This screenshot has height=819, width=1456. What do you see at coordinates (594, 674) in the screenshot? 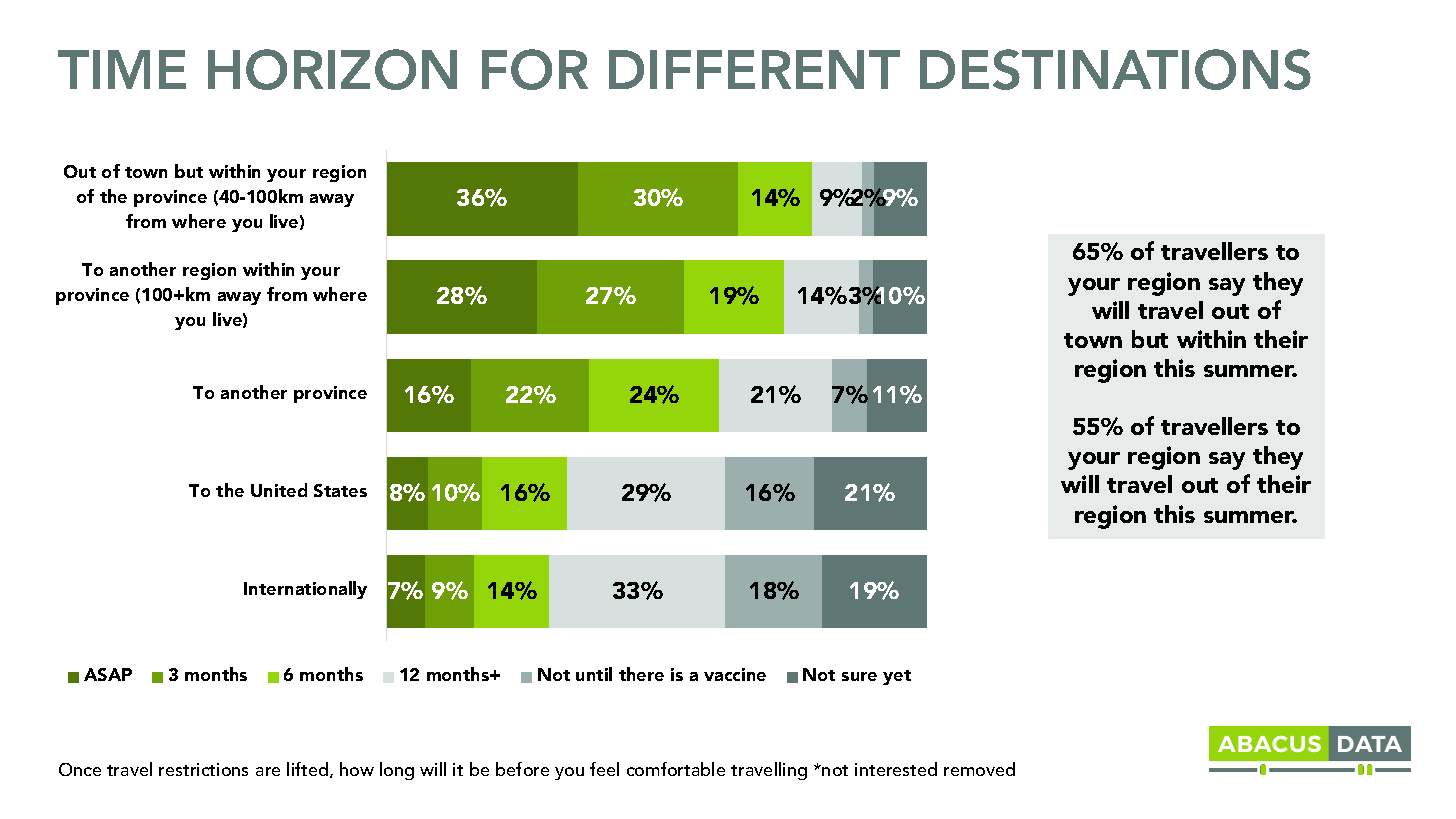
I see `until` at bounding box center [594, 674].
